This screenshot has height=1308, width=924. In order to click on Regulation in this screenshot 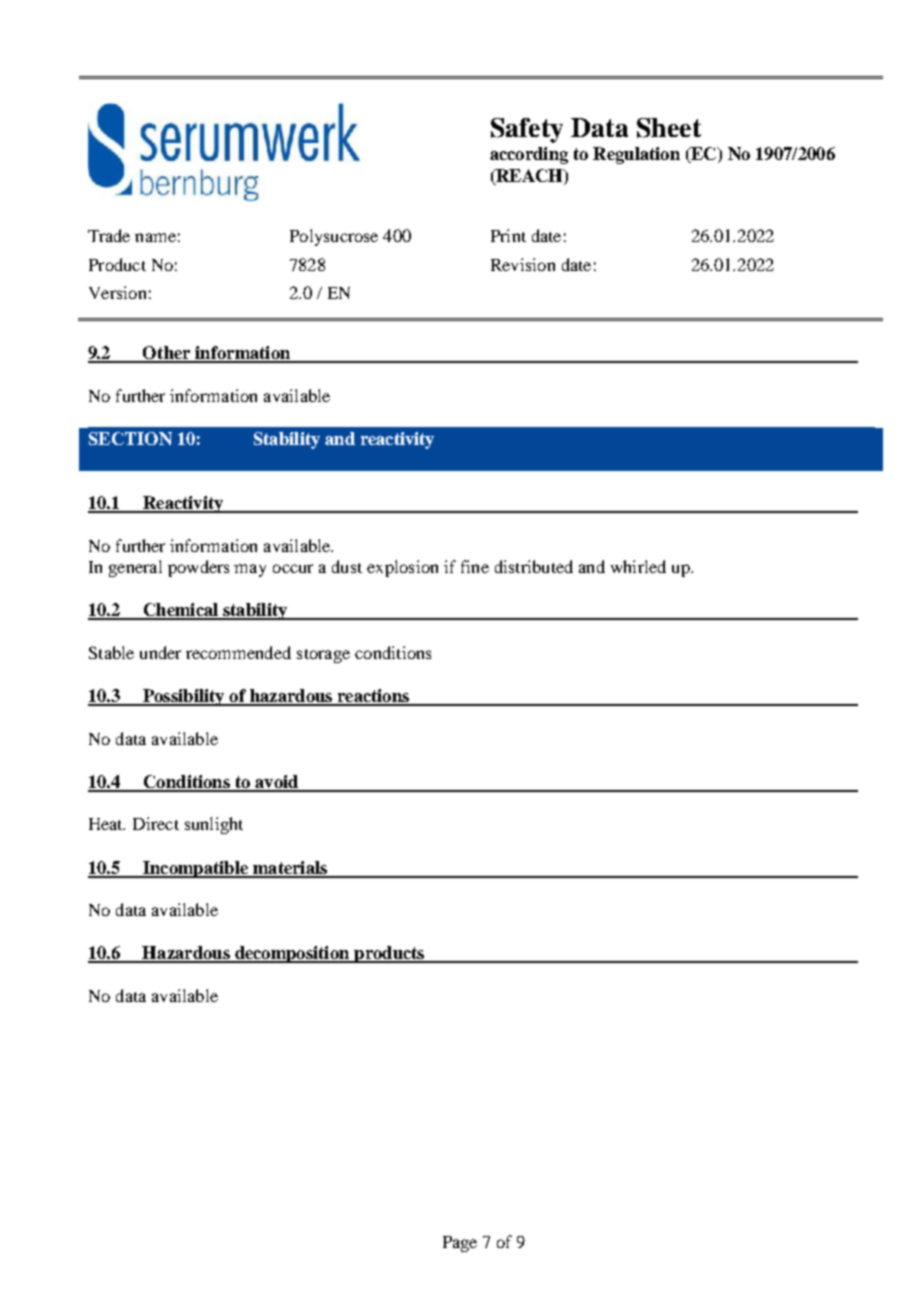, I will do `click(636, 155)`.
